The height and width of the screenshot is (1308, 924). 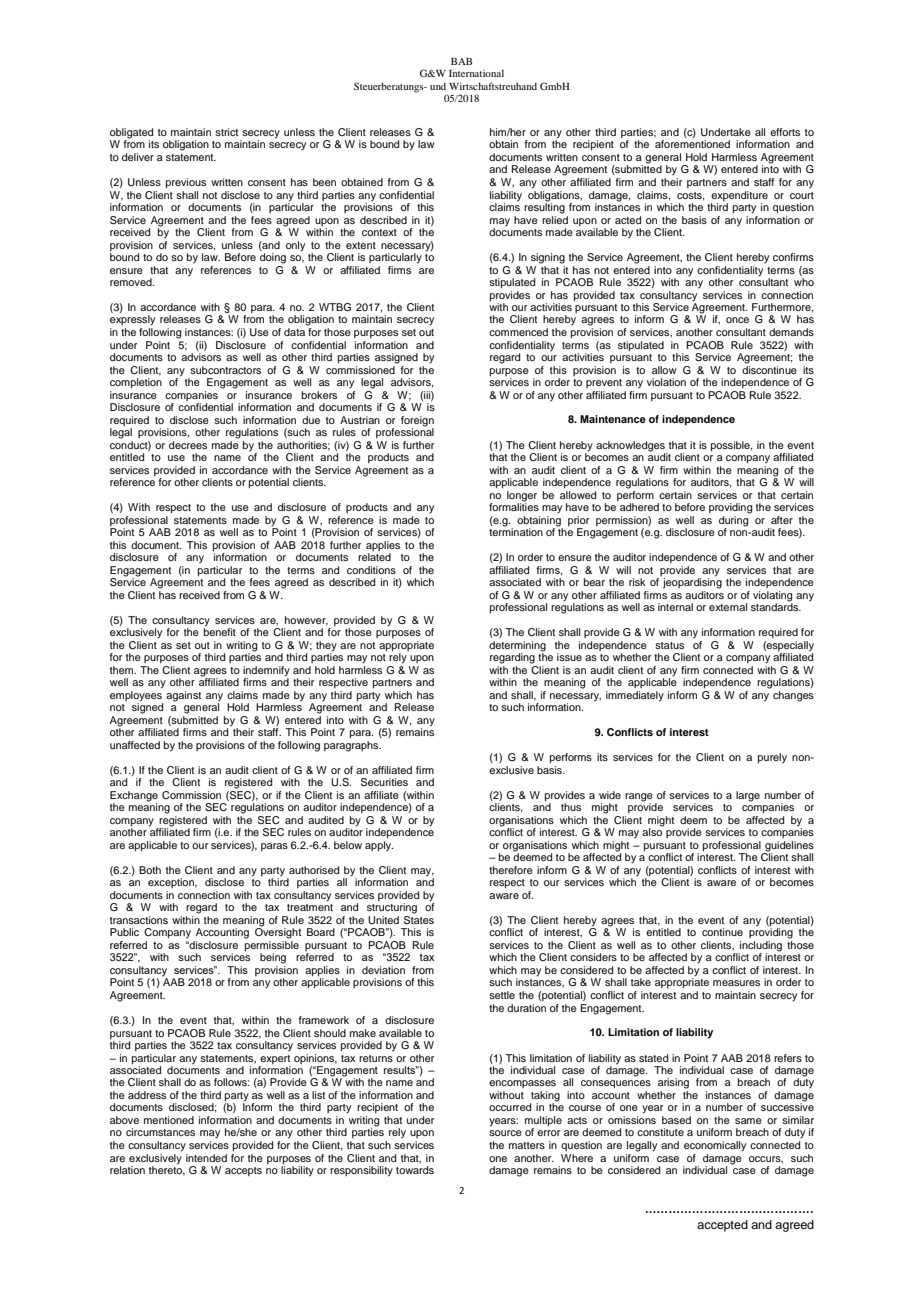 I want to click on determining, so click(x=517, y=647).
